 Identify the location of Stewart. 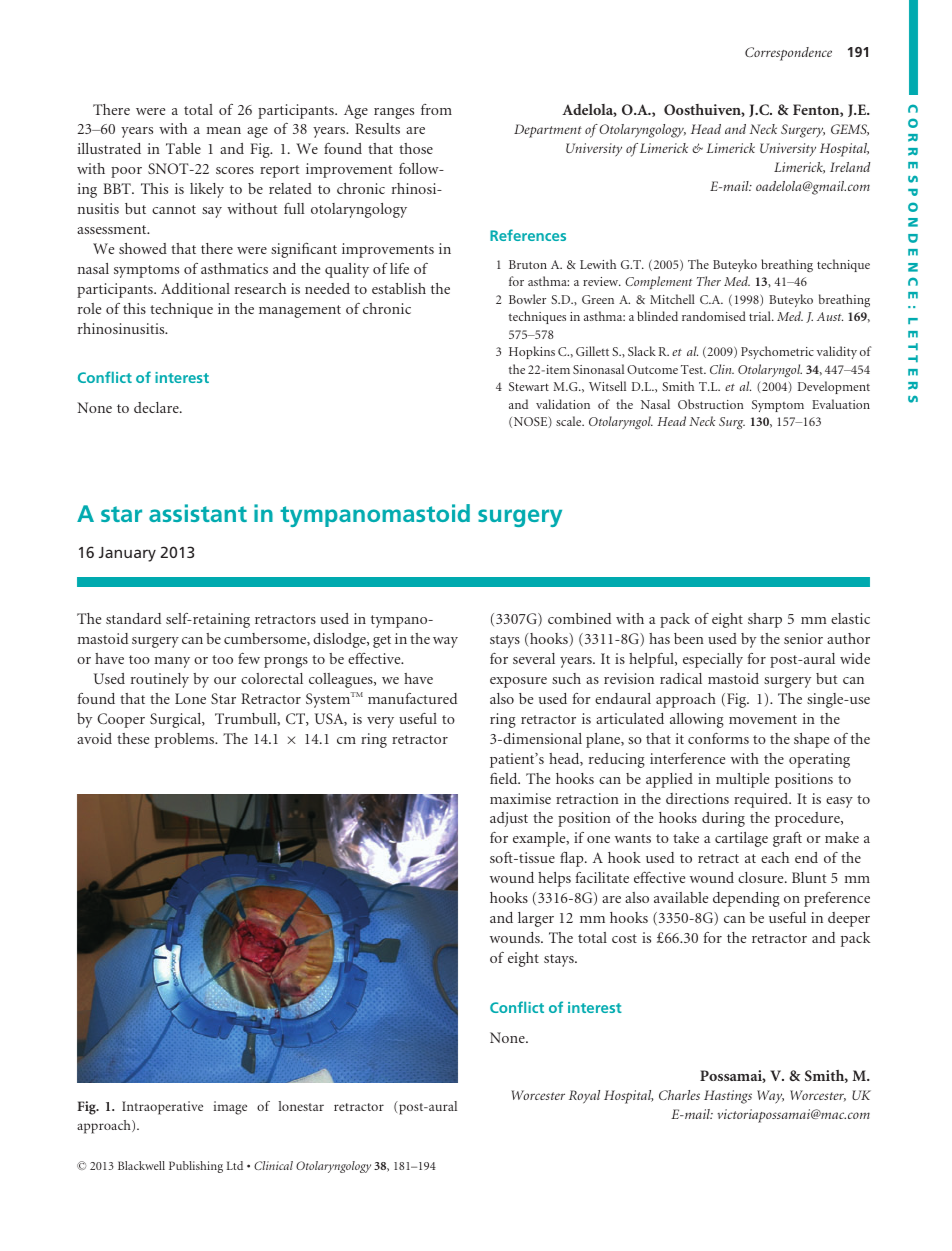
(529, 386).
